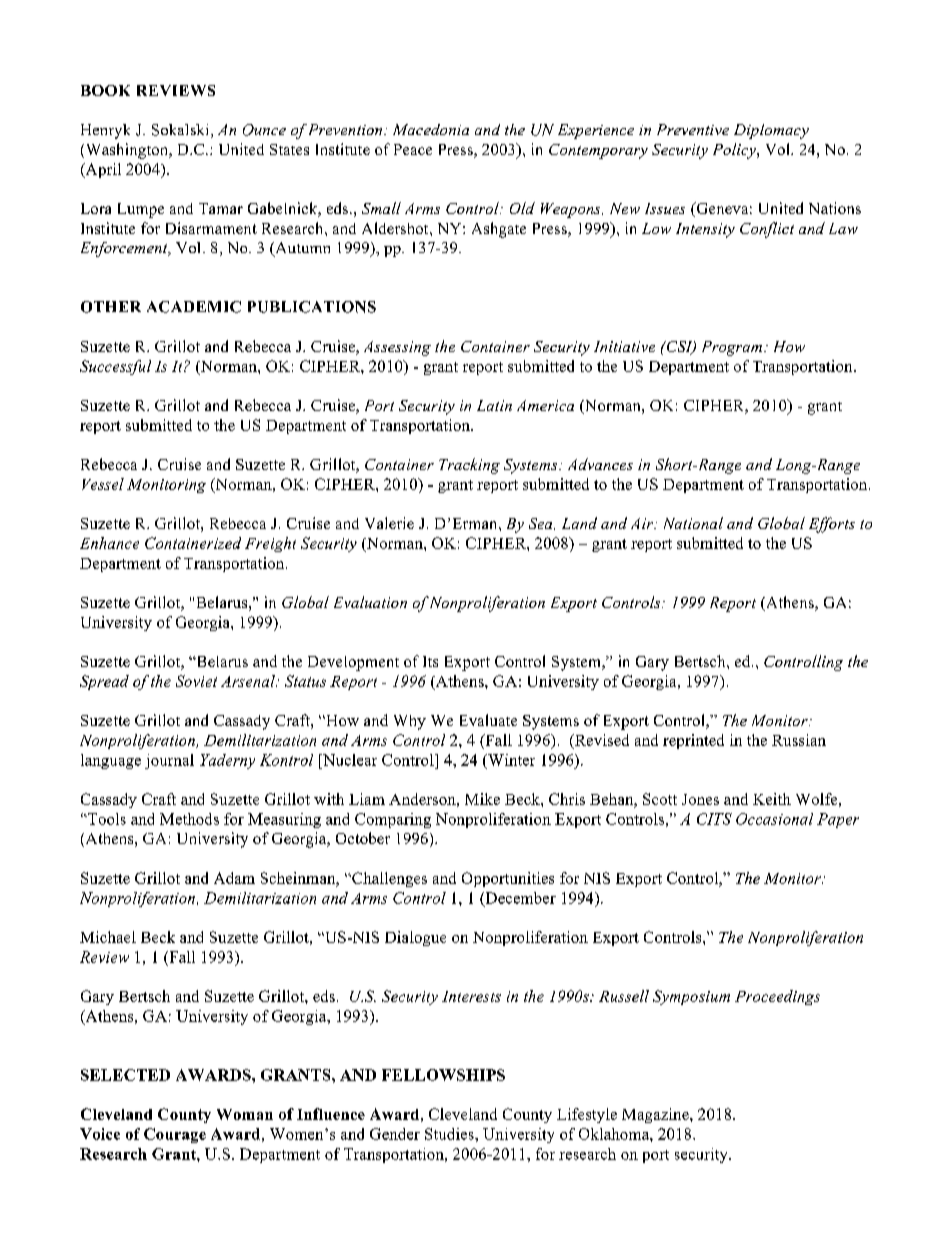 The height and width of the document is (1233, 952). Describe the element at coordinates (127, 151) in the document. I see `Washington` at that location.
